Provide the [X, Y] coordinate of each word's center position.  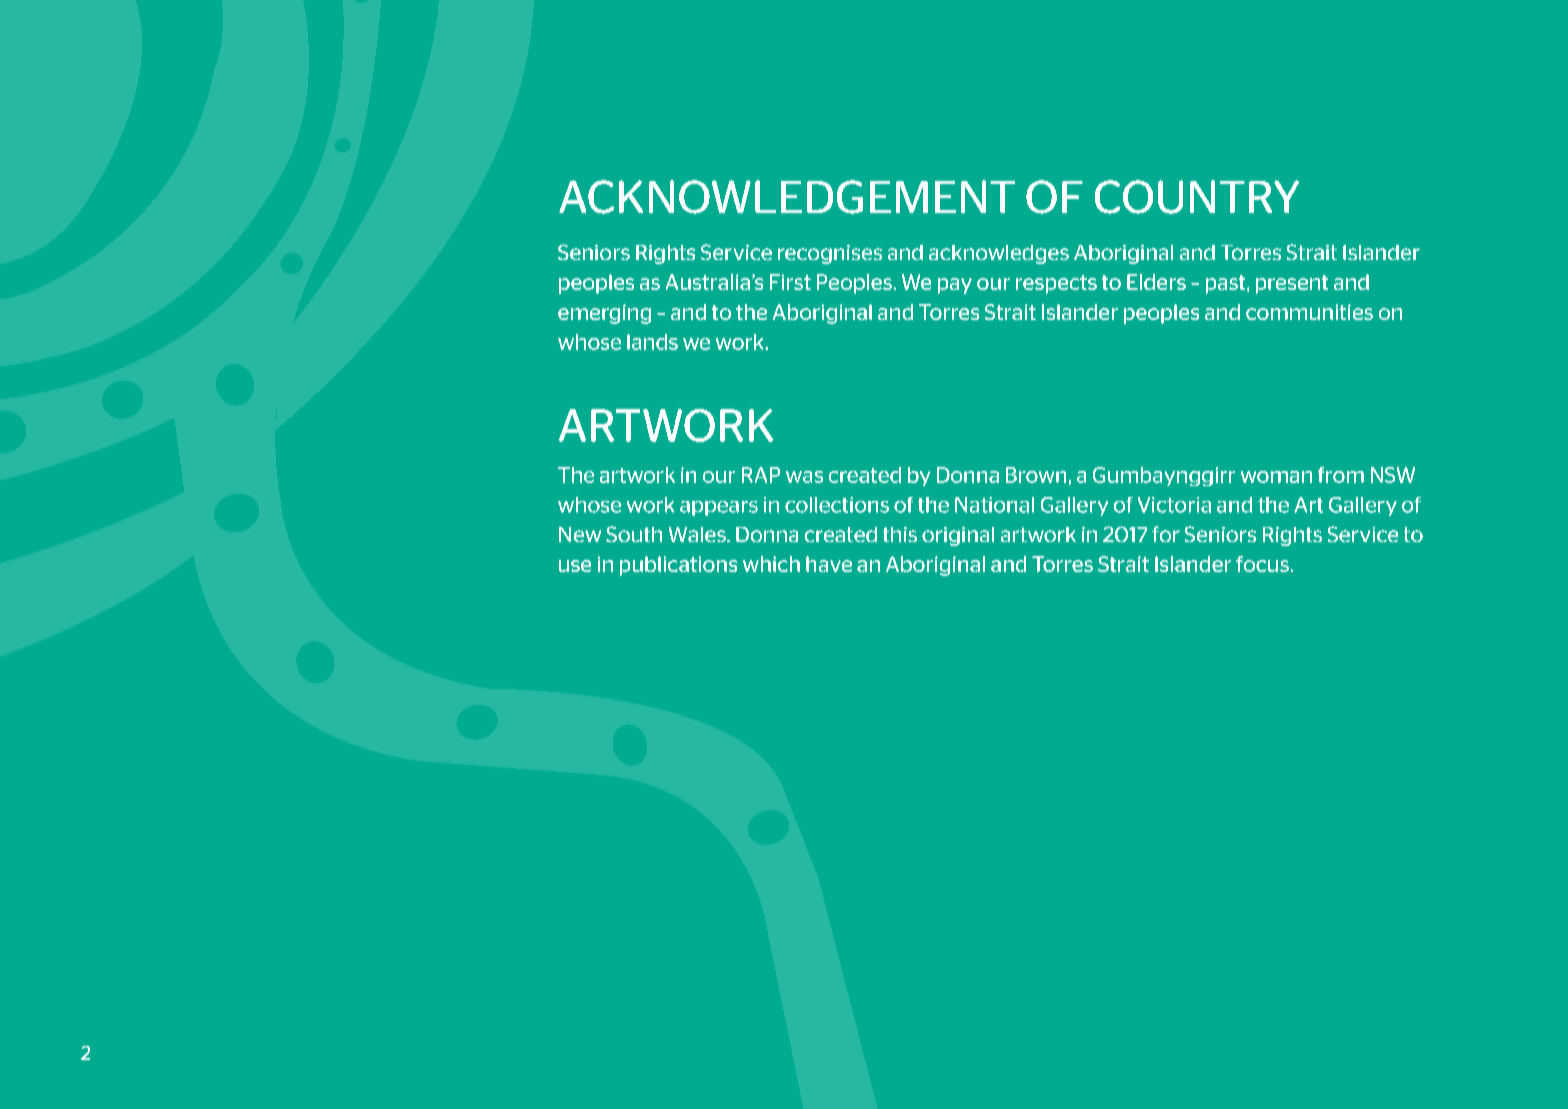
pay [955, 286]
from [1341, 475]
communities [1309, 312]
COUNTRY [1197, 197]
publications [678, 566]
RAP [761, 475]
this [900, 534]
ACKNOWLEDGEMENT [787, 197]
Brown [1036, 475]
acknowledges [999, 254]
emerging [604, 314]
